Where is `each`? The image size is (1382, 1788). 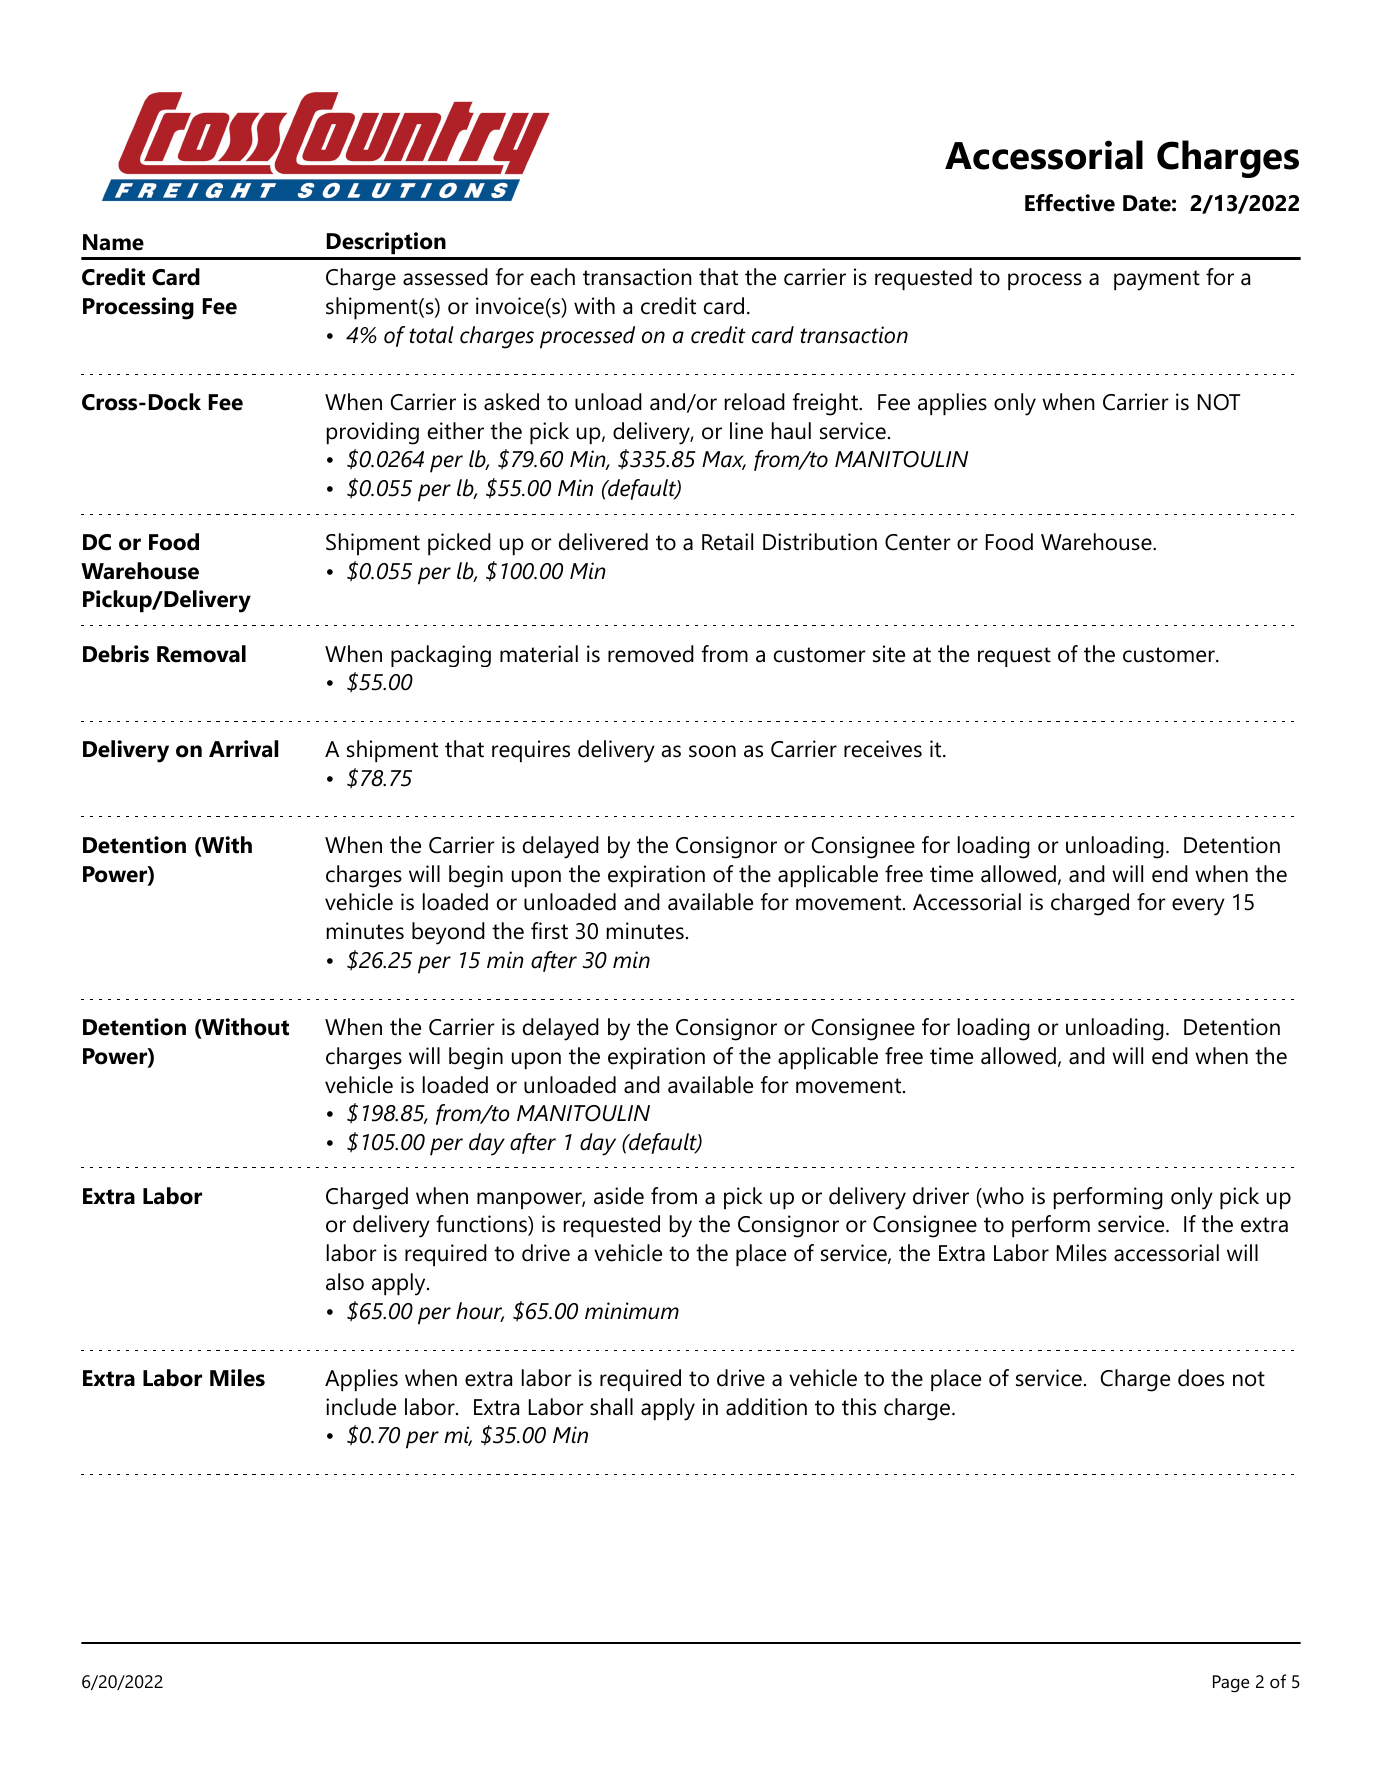 each is located at coordinates (553, 277).
